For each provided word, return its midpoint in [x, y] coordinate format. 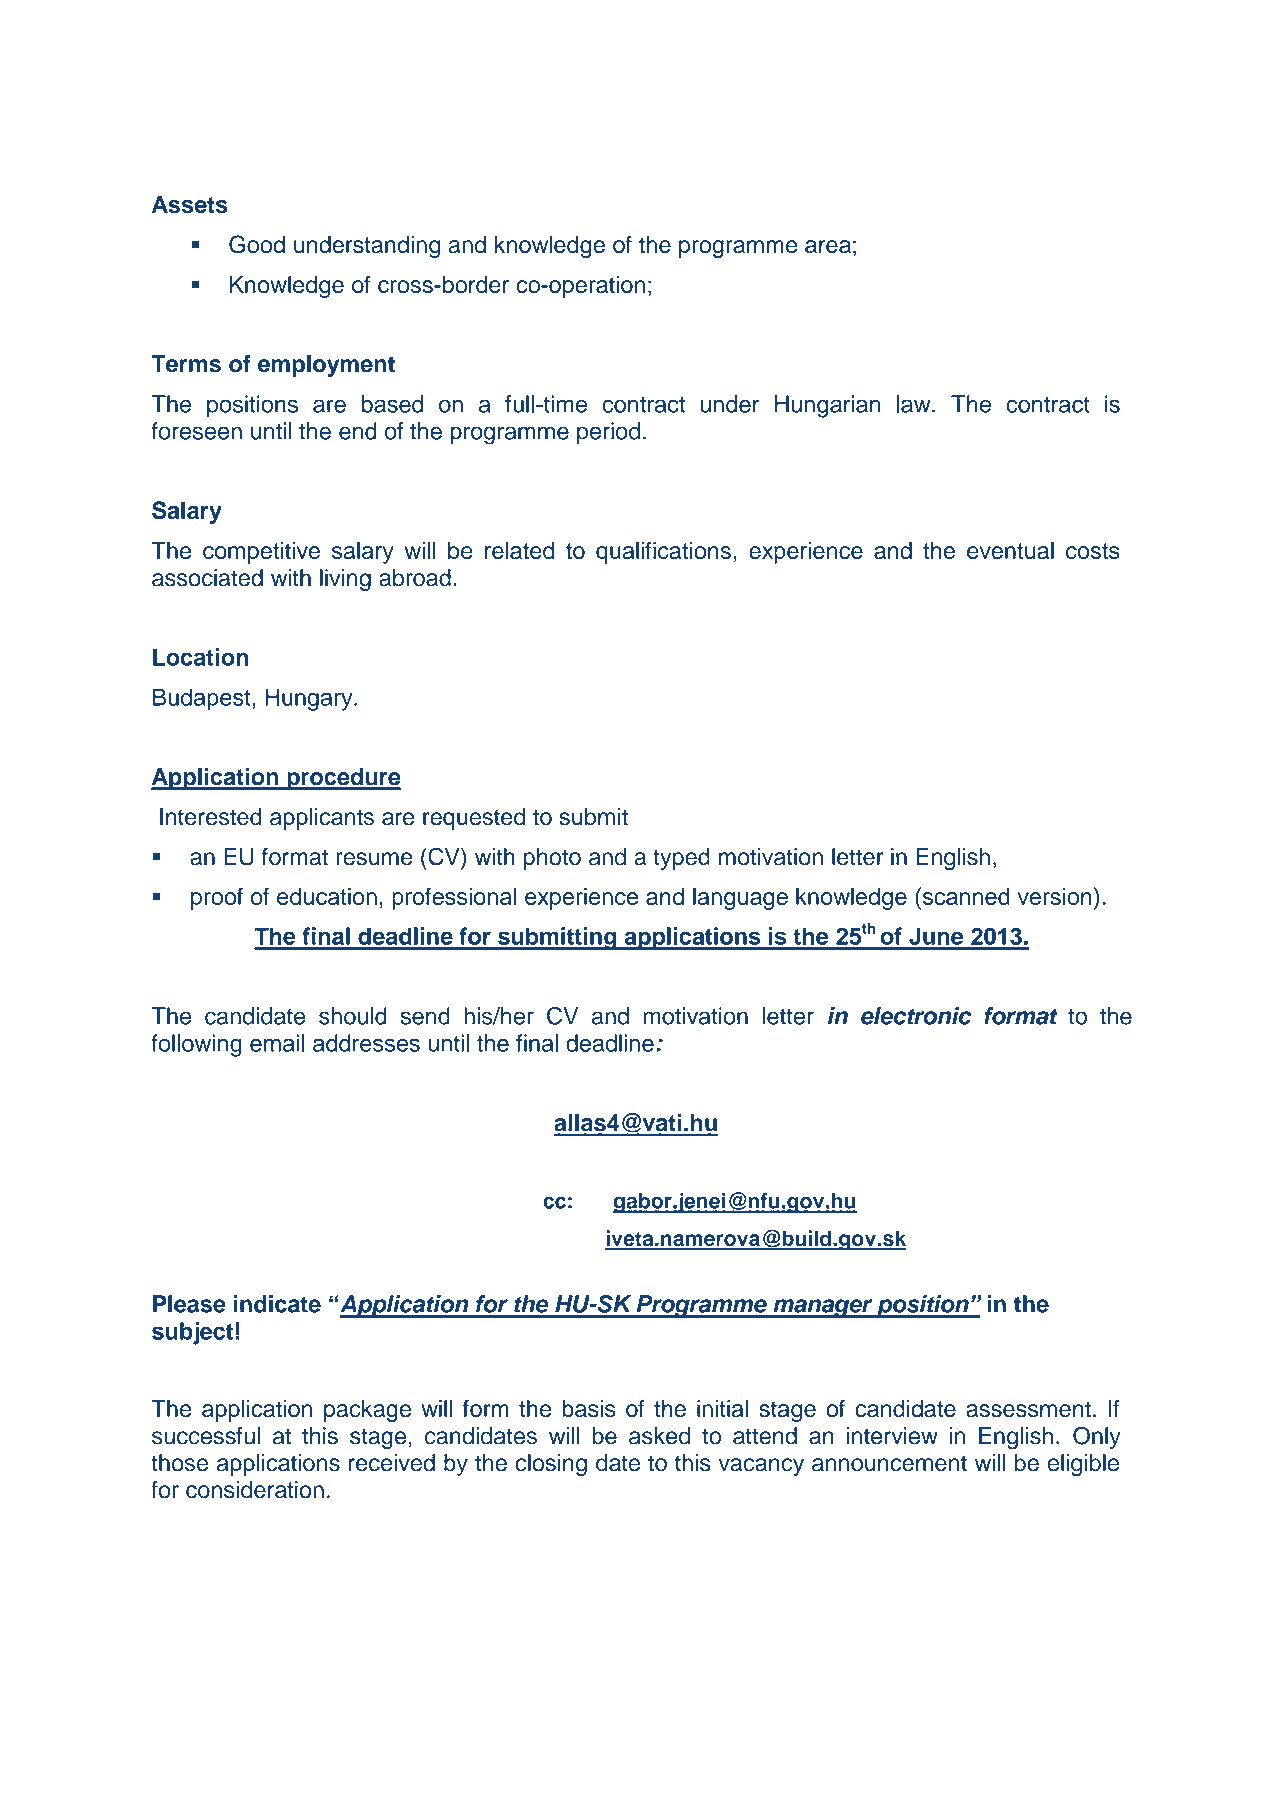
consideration [255, 1490]
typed [681, 859]
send [425, 1016]
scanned [965, 896]
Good [257, 244]
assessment [1028, 1409]
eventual [1010, 550]
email [277, 1043]
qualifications [663, 552]
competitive [261, 553]
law [915, 404]
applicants [322, 819]
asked [659, 1436]
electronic [916, 1016]
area [828, 246]
